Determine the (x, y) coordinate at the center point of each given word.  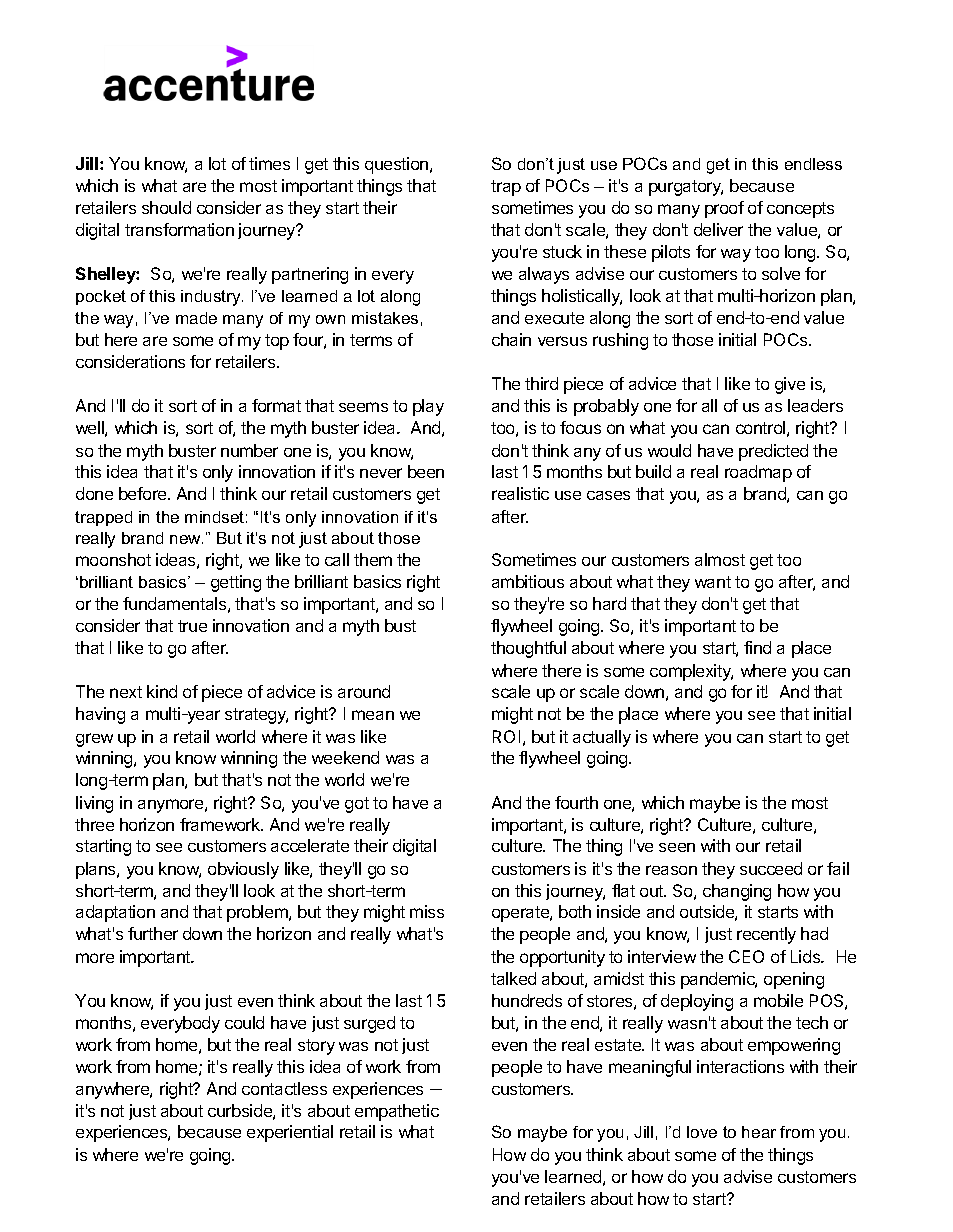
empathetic (397, 1112)
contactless (284, 1088)
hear (759, 1132)
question (398, 165)
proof (724, 209)
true (192, 626)
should (166, 207)
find (757, 647)
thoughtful (528, 649)
